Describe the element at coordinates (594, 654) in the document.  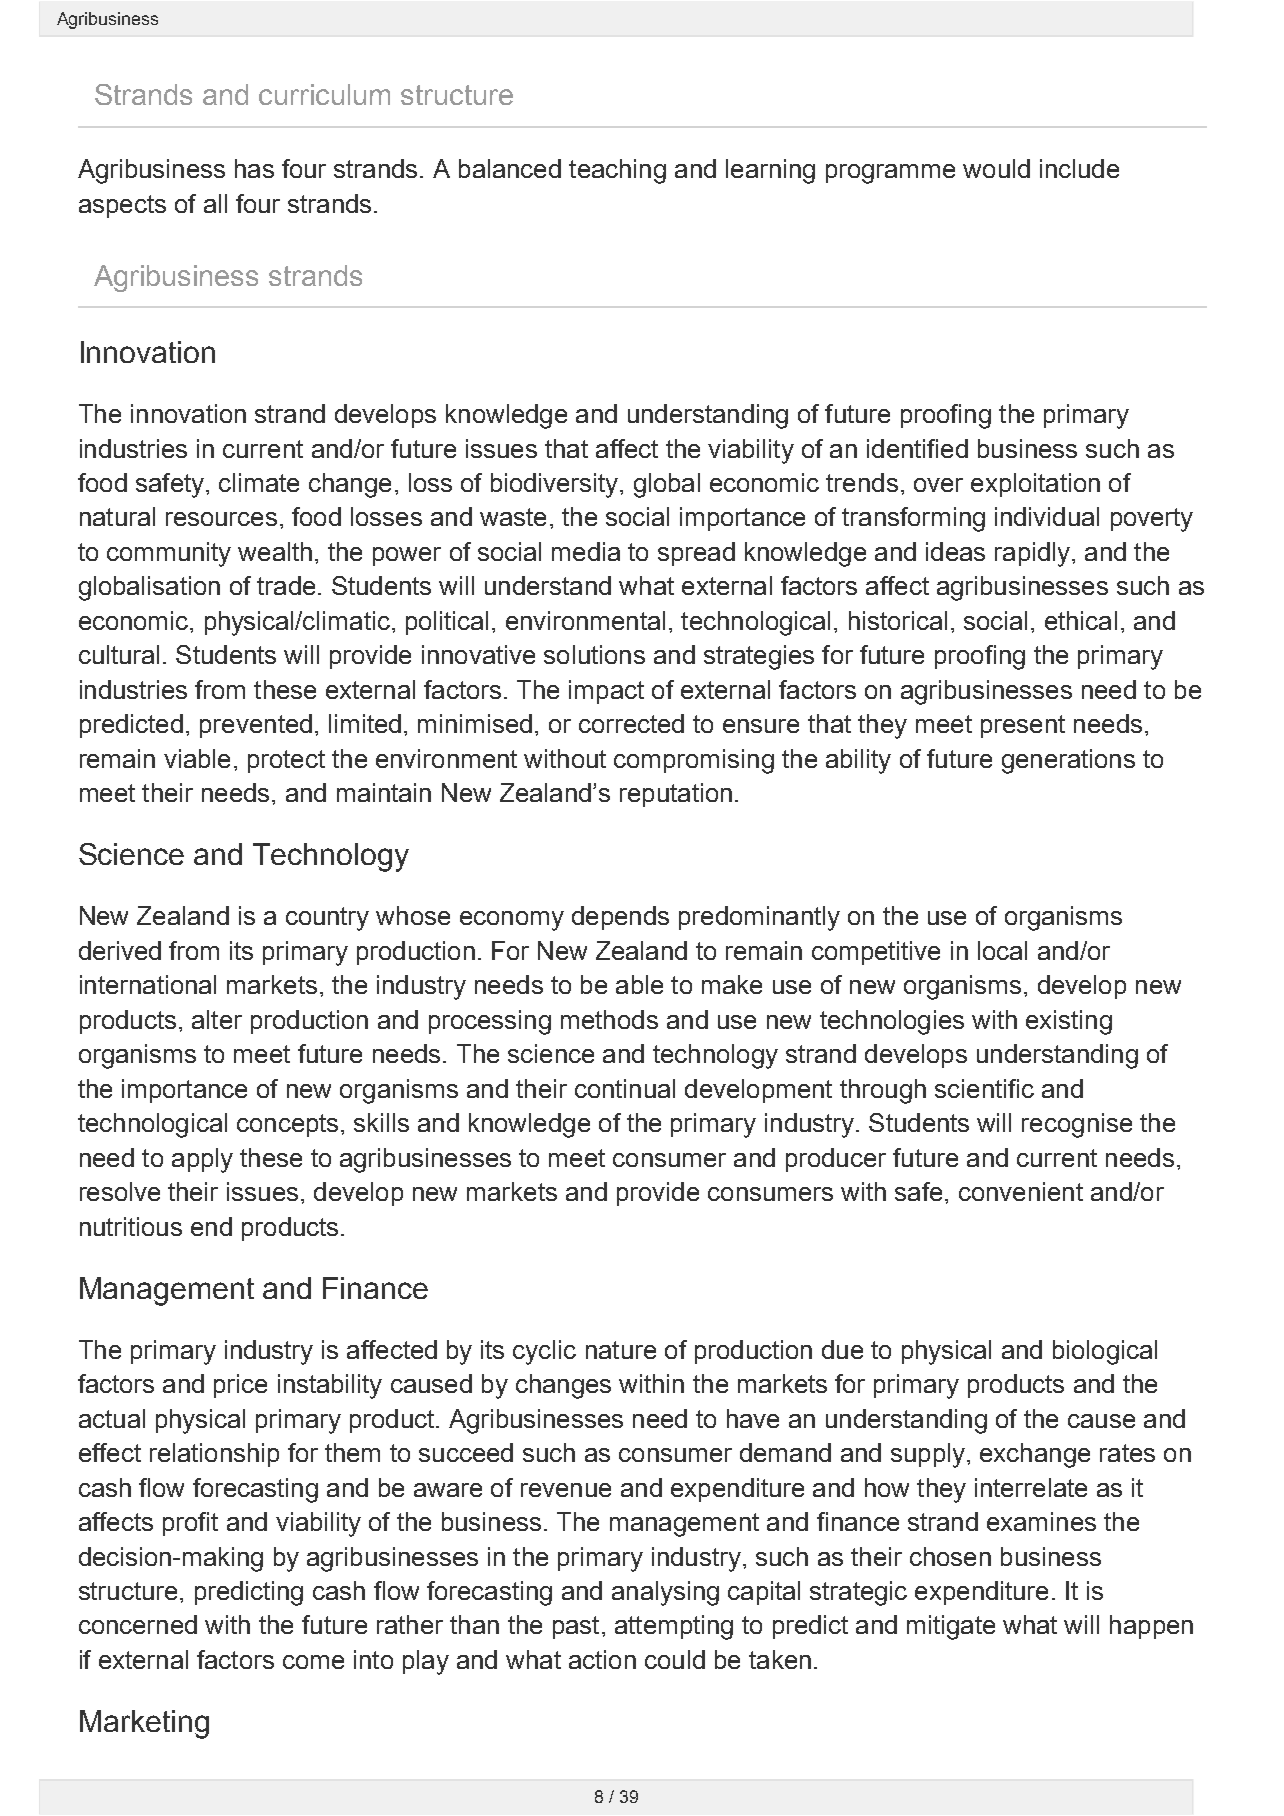
I see `solutions` at that location.
